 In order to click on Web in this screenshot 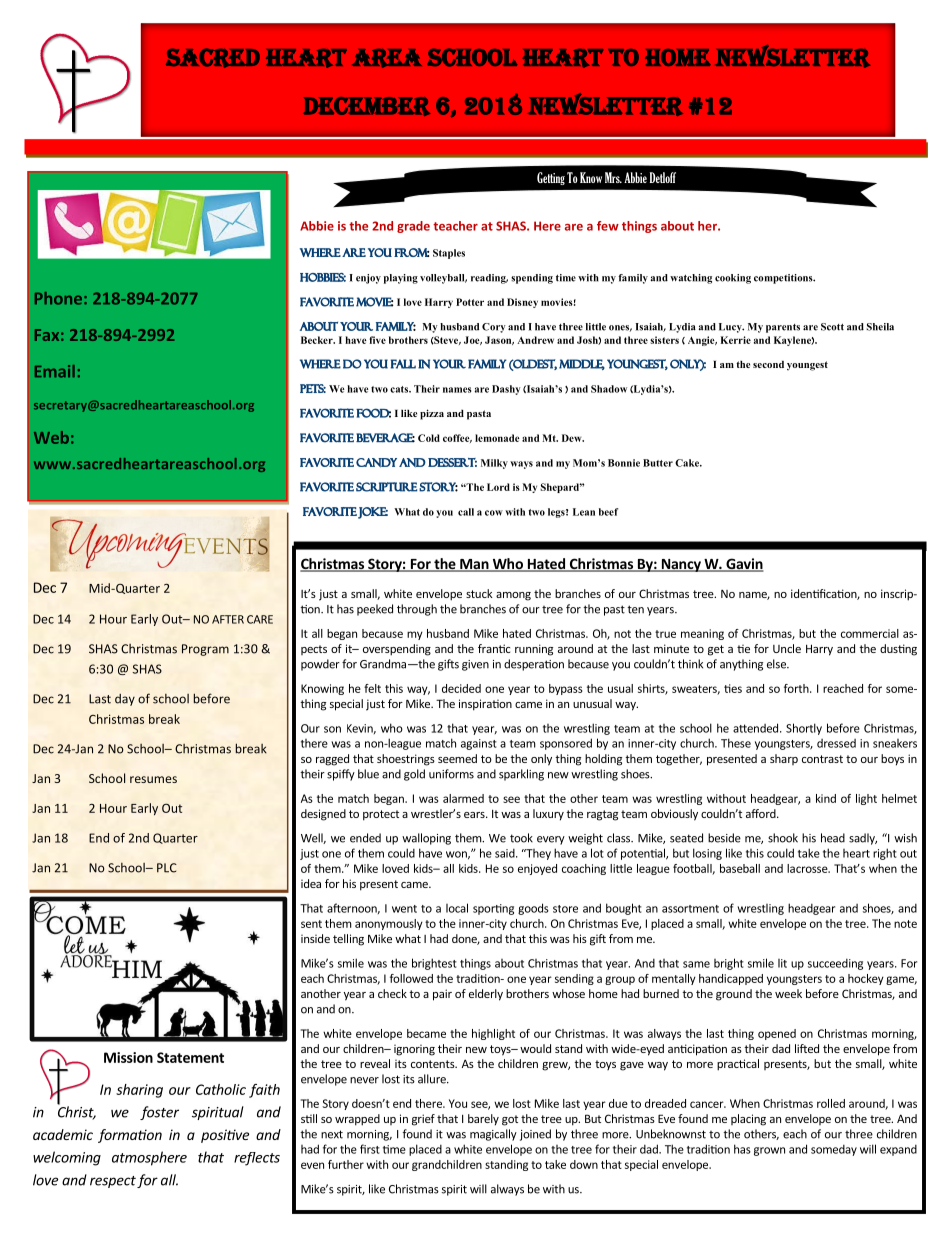, I will do `click(51, 437)`.
